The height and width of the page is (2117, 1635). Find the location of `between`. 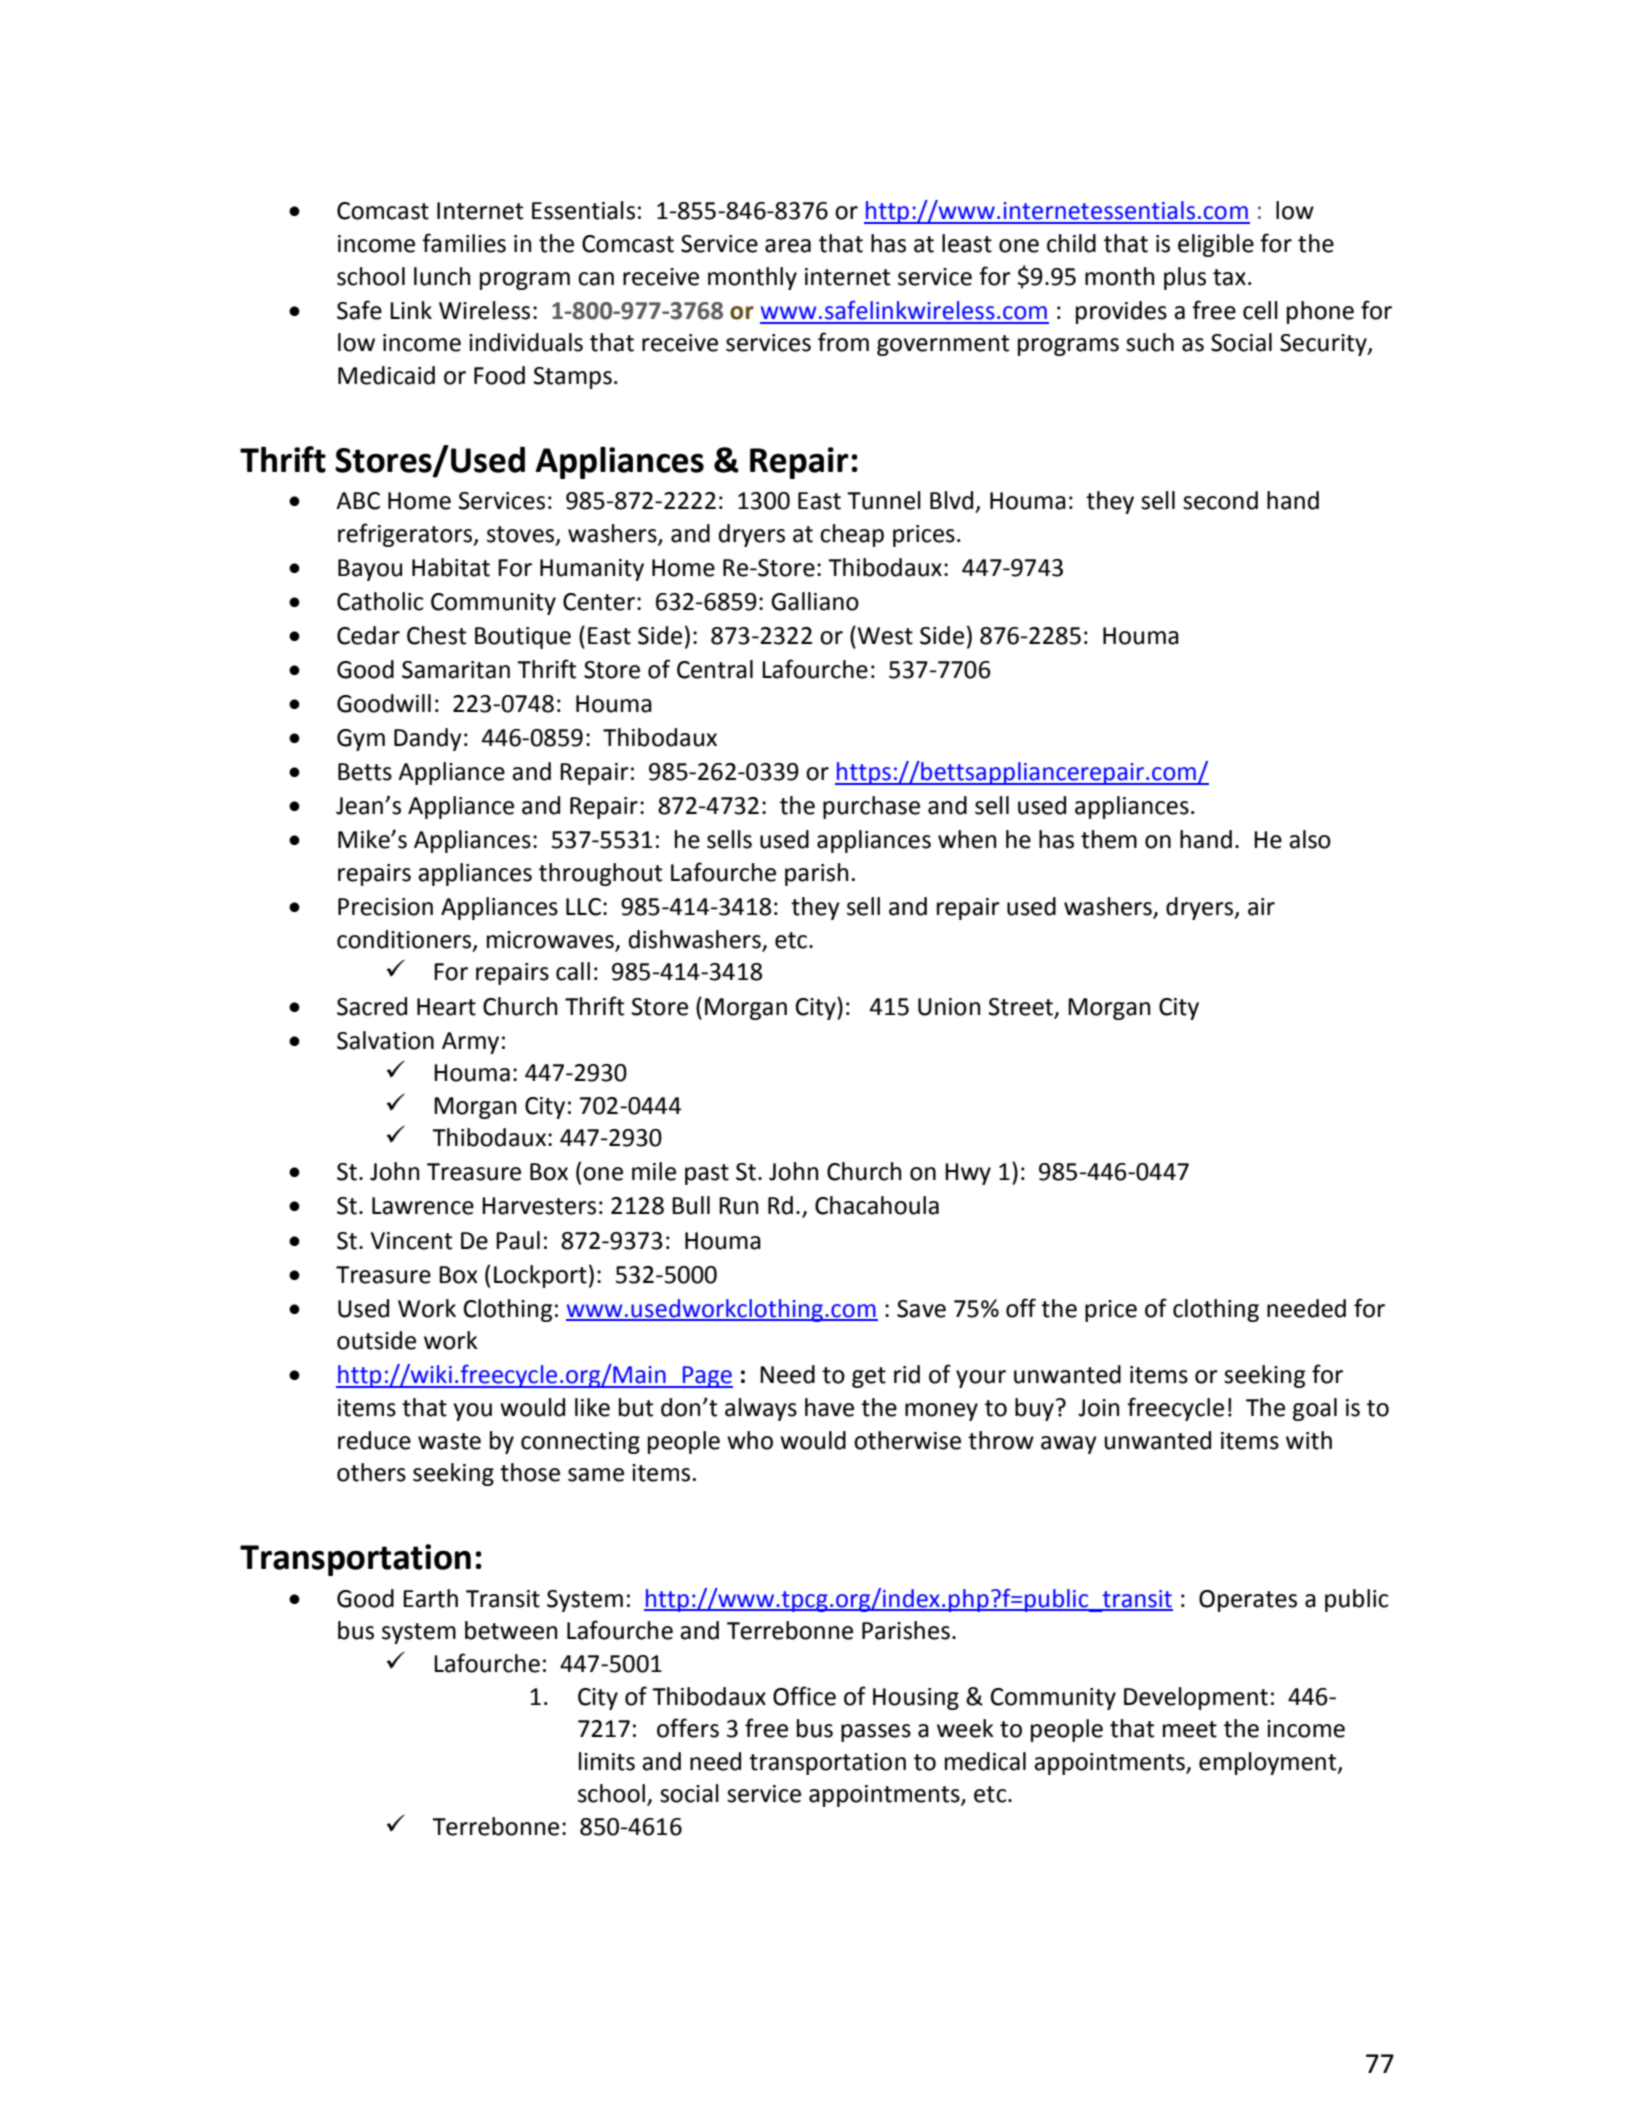

between is located at coordinates (511, 1630).
